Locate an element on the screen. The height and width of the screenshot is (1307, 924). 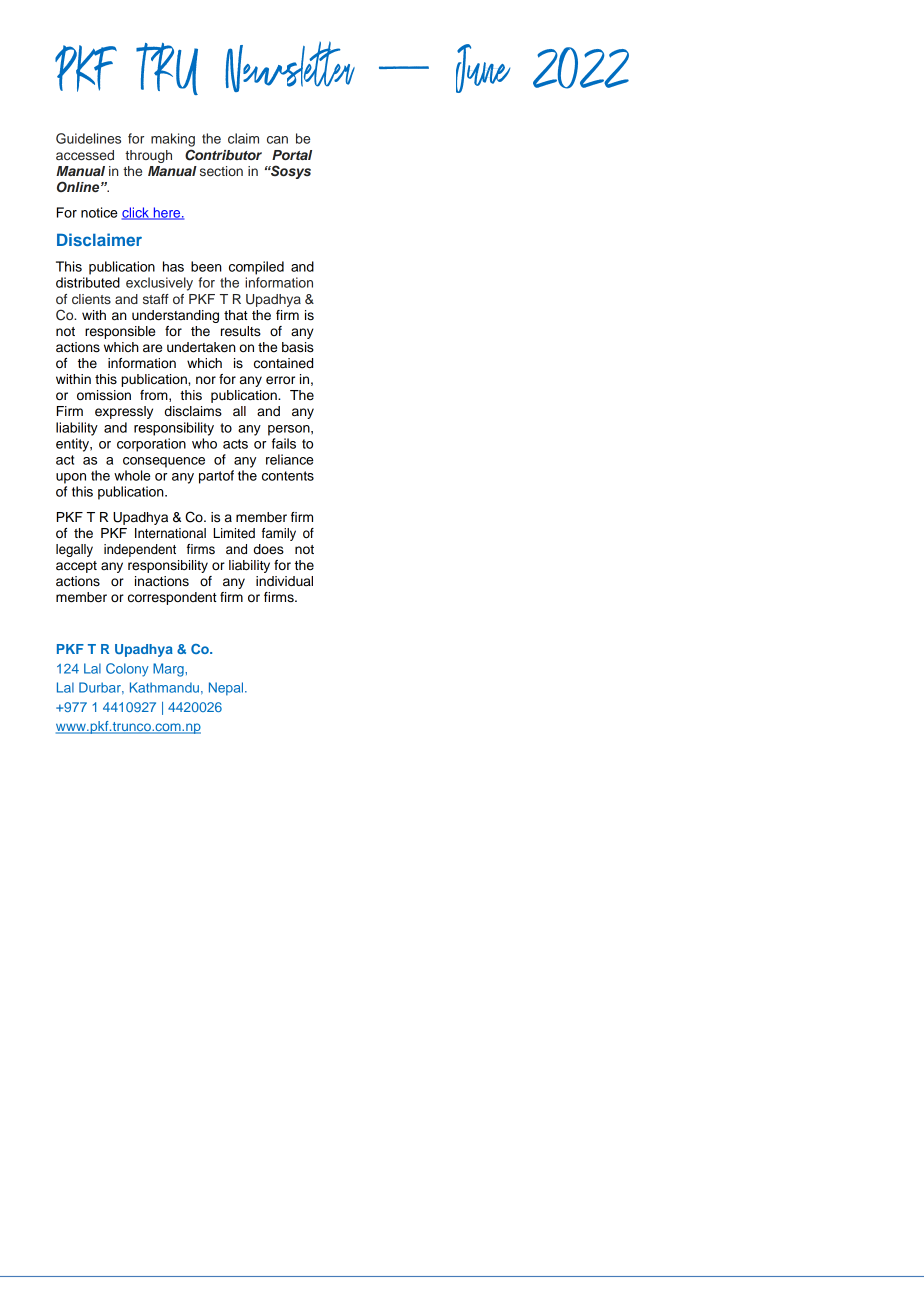
accessed is located at coordinates (85, 155).
